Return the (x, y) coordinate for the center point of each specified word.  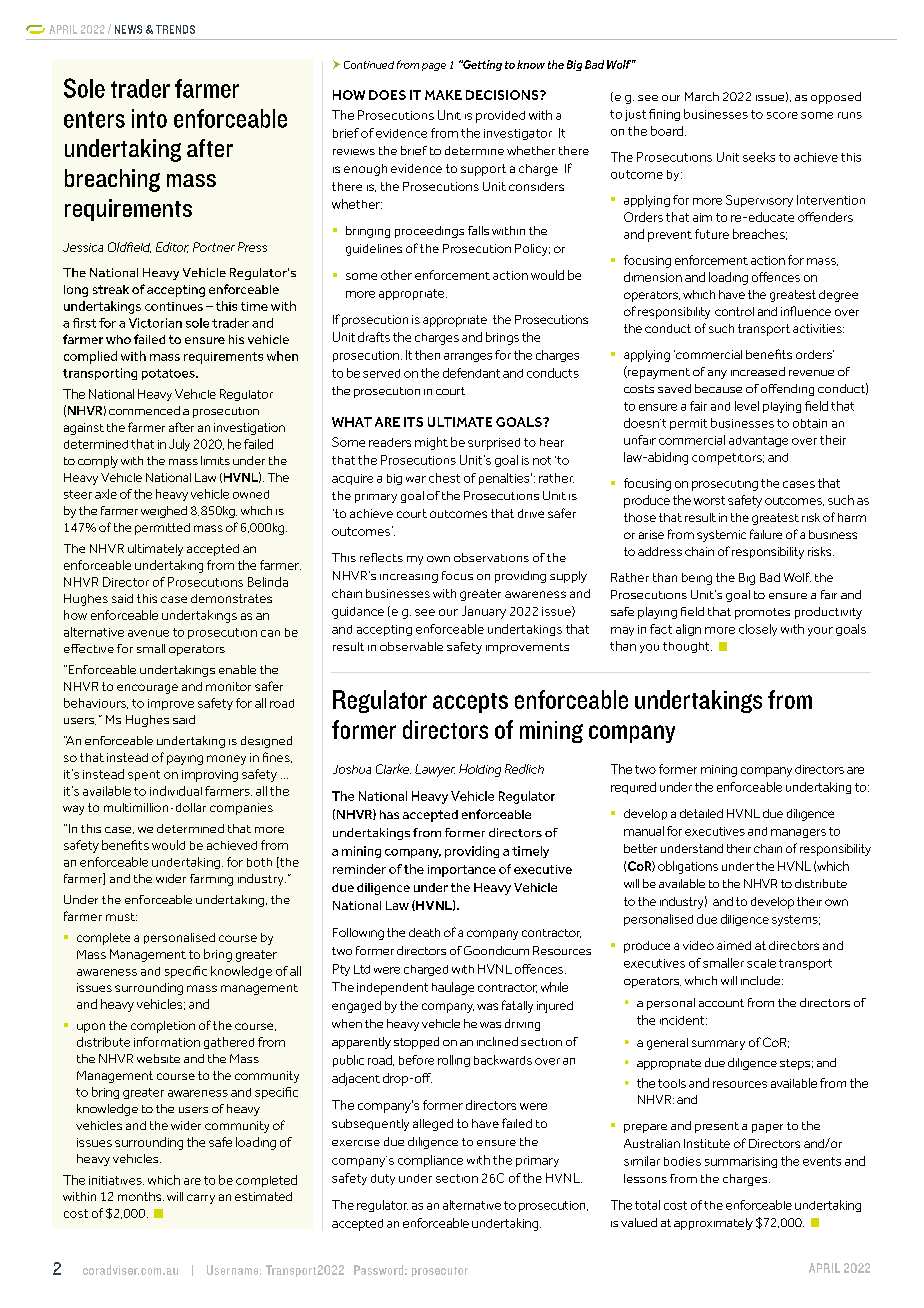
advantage (758, 441)
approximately (713, 1224)
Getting (481, 65)
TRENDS (175, 29)
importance (462, 871)
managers (798, 833)
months (141, 1196)
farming (211, 880)
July (179, 445)
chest (444, 478)
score (782, 115)
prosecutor (440, 1272)
